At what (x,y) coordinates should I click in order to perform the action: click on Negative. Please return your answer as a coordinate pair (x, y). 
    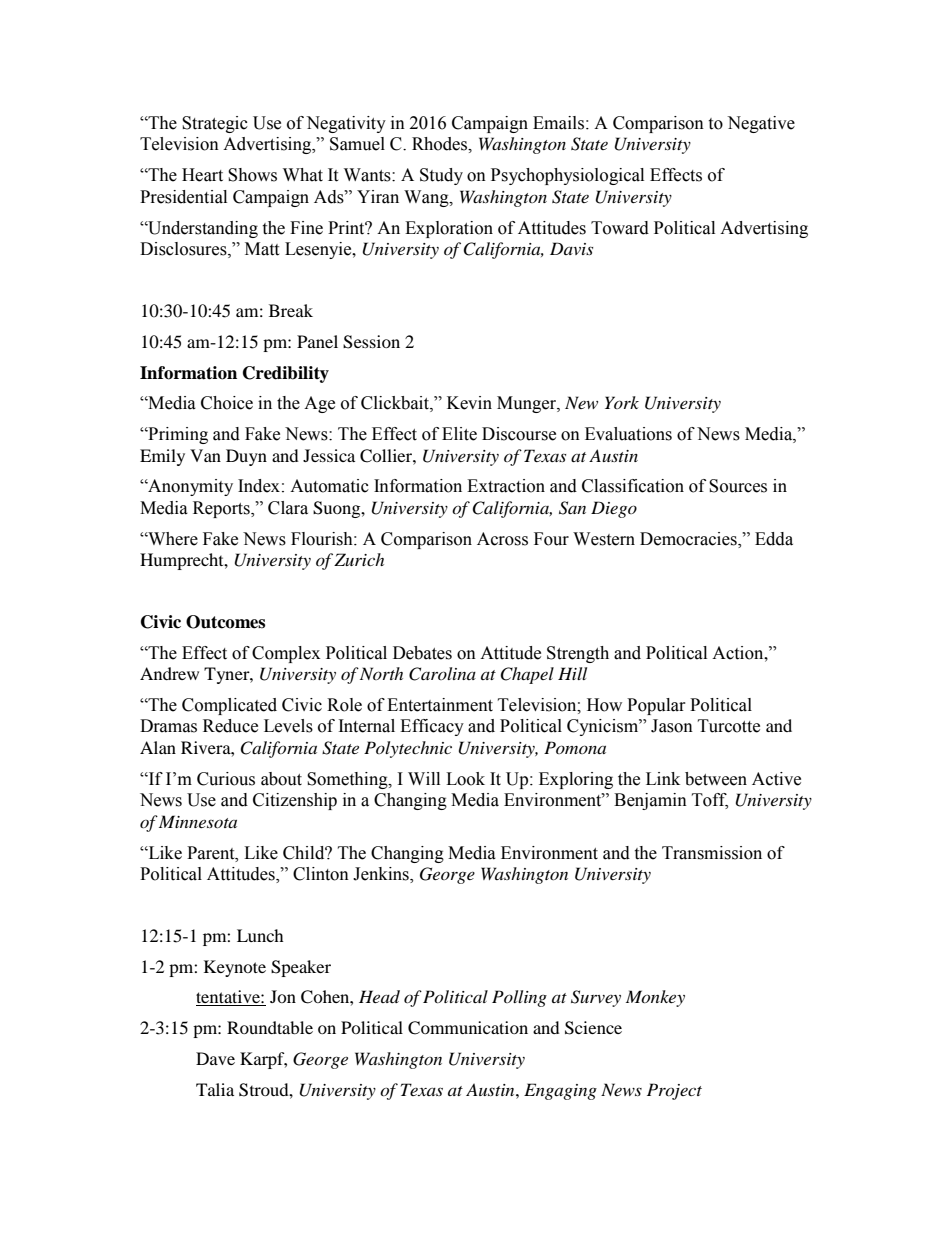
    Looking at the image, I should click on (761, 124).
